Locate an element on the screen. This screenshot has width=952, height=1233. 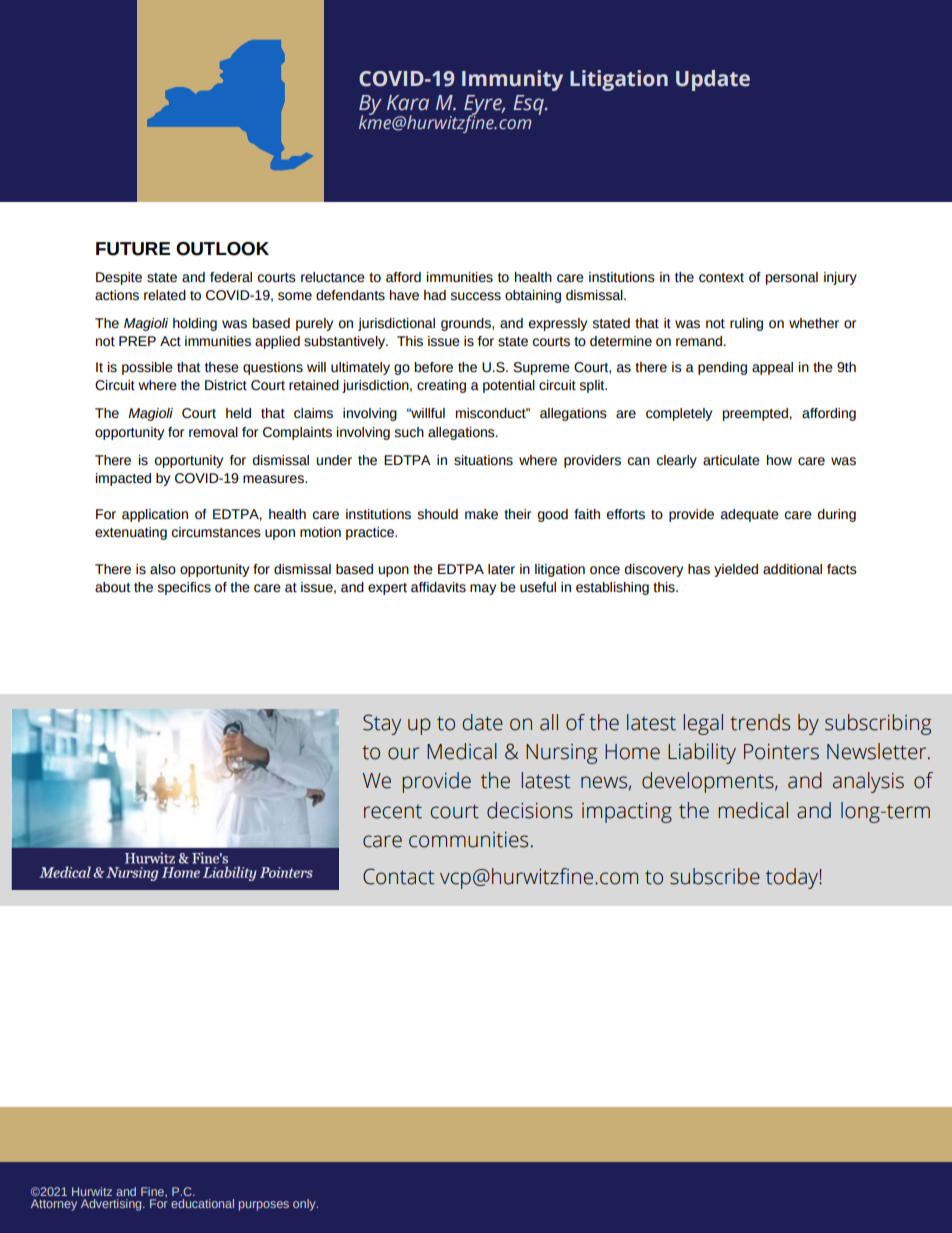
specifics is located at coordinates (184, 588).
